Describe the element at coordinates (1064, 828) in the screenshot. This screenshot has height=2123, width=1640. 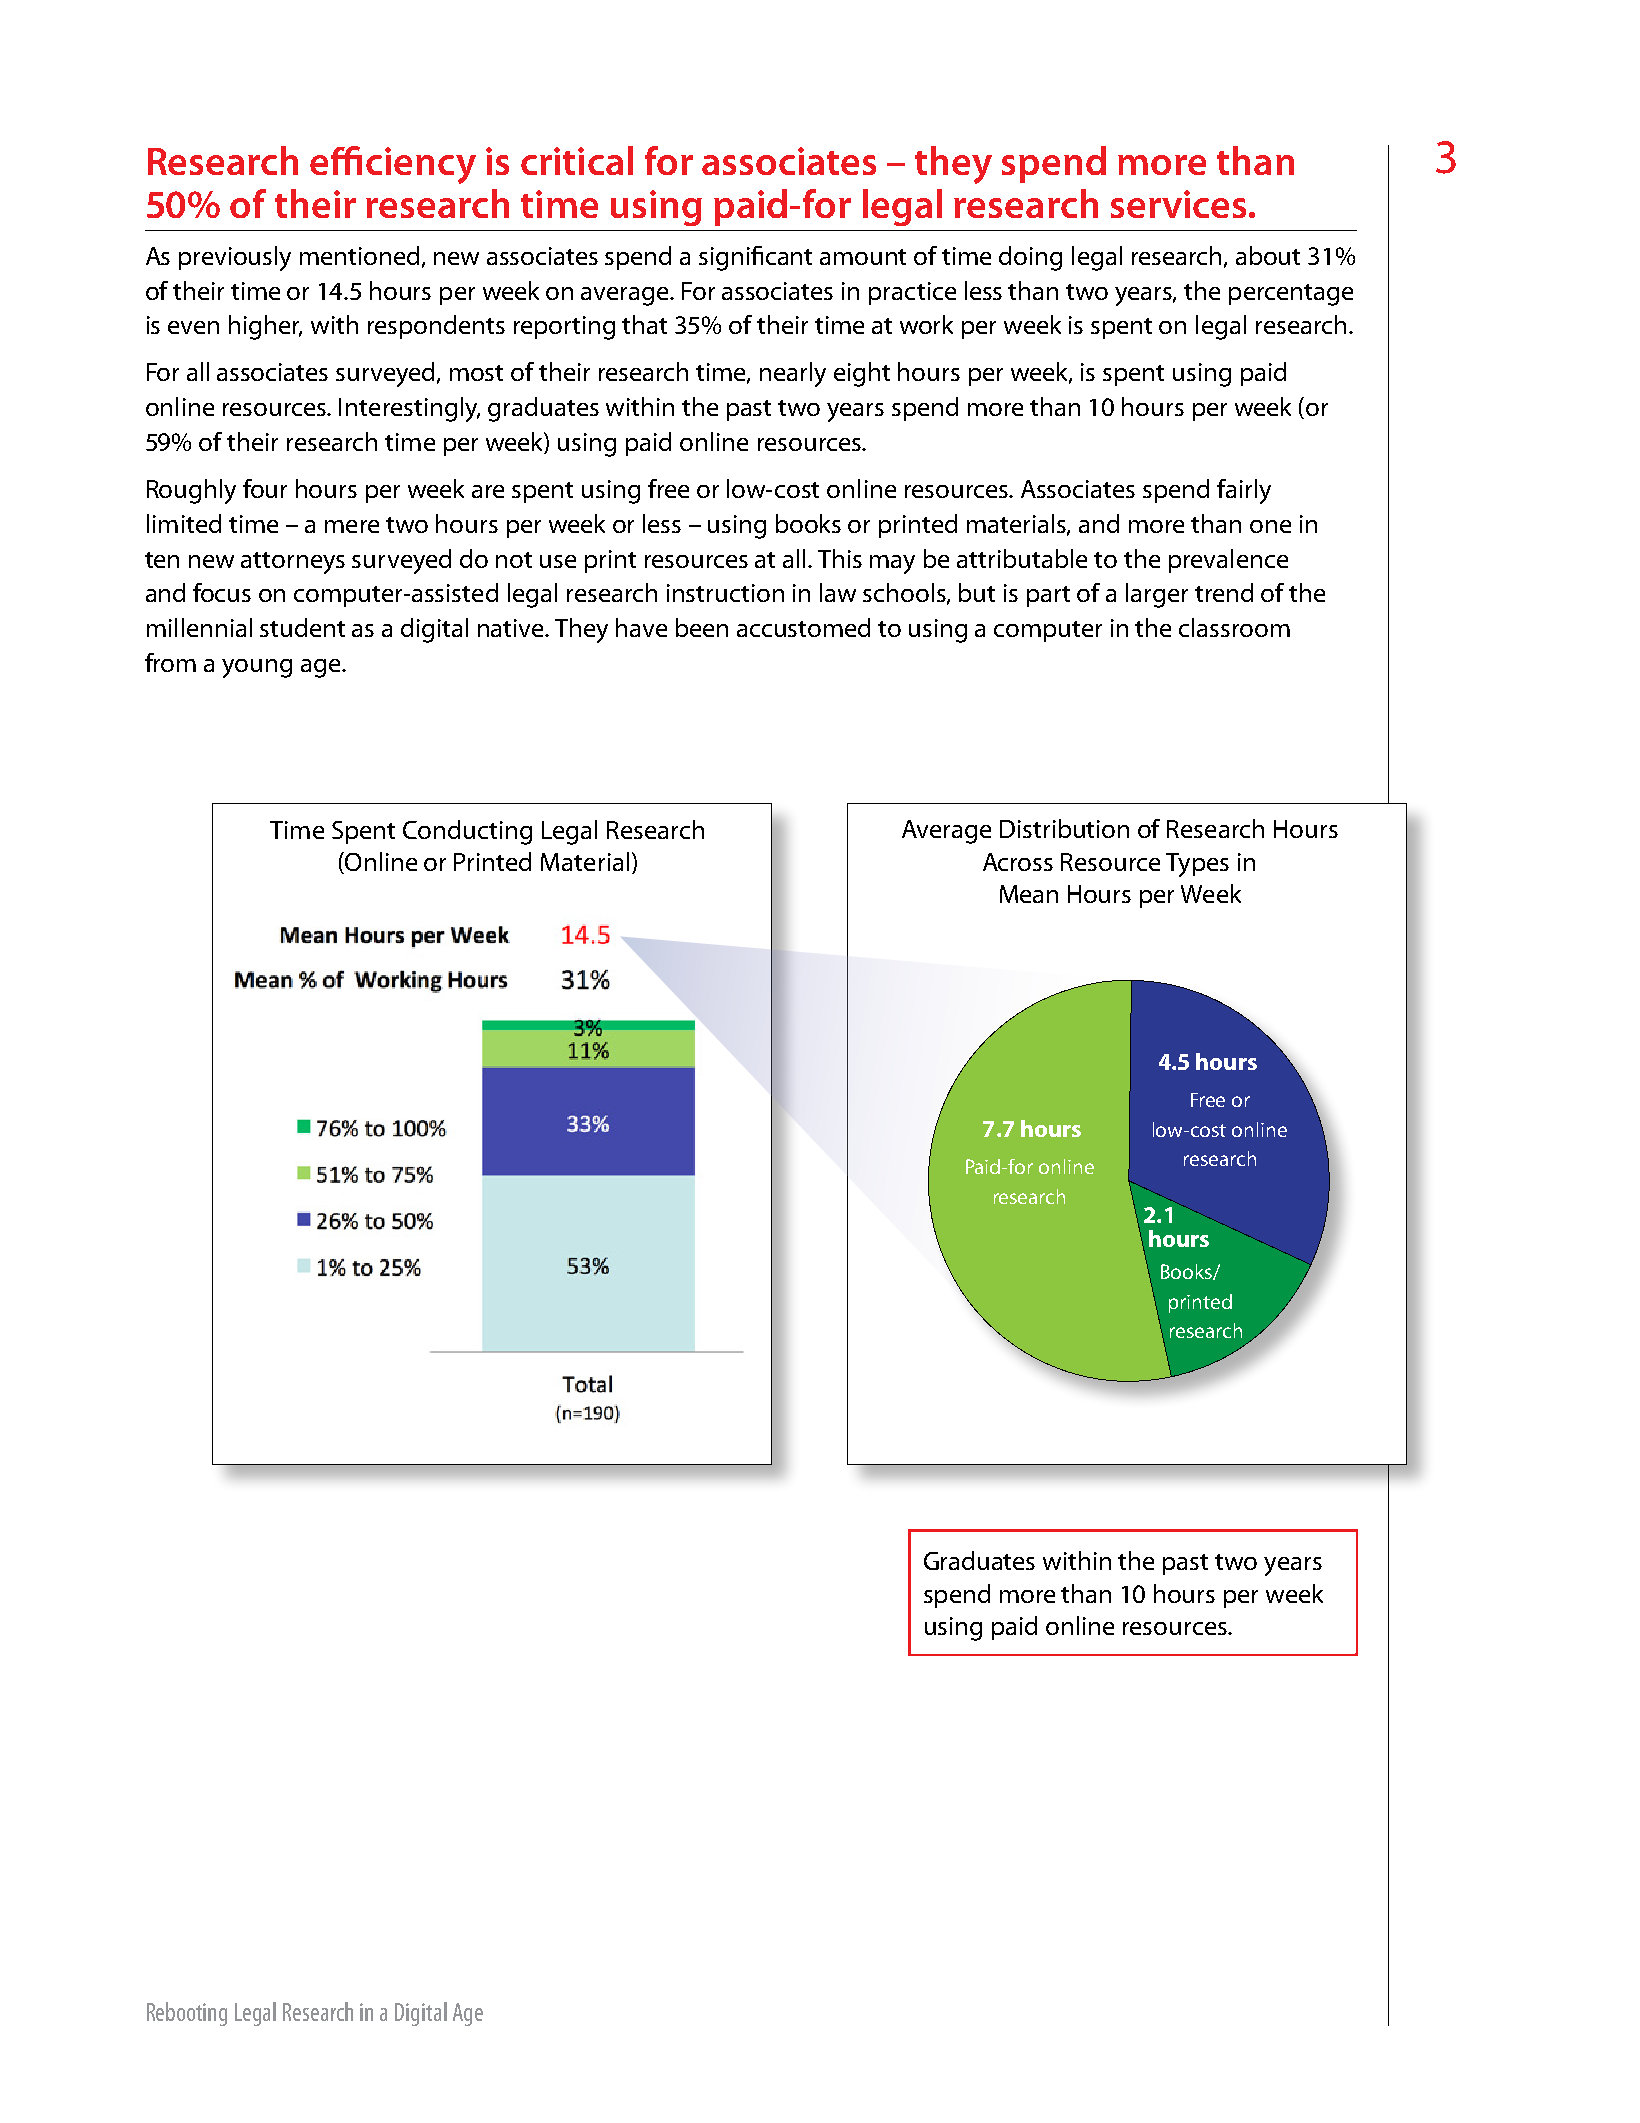
I see `Distribution` at that location.
